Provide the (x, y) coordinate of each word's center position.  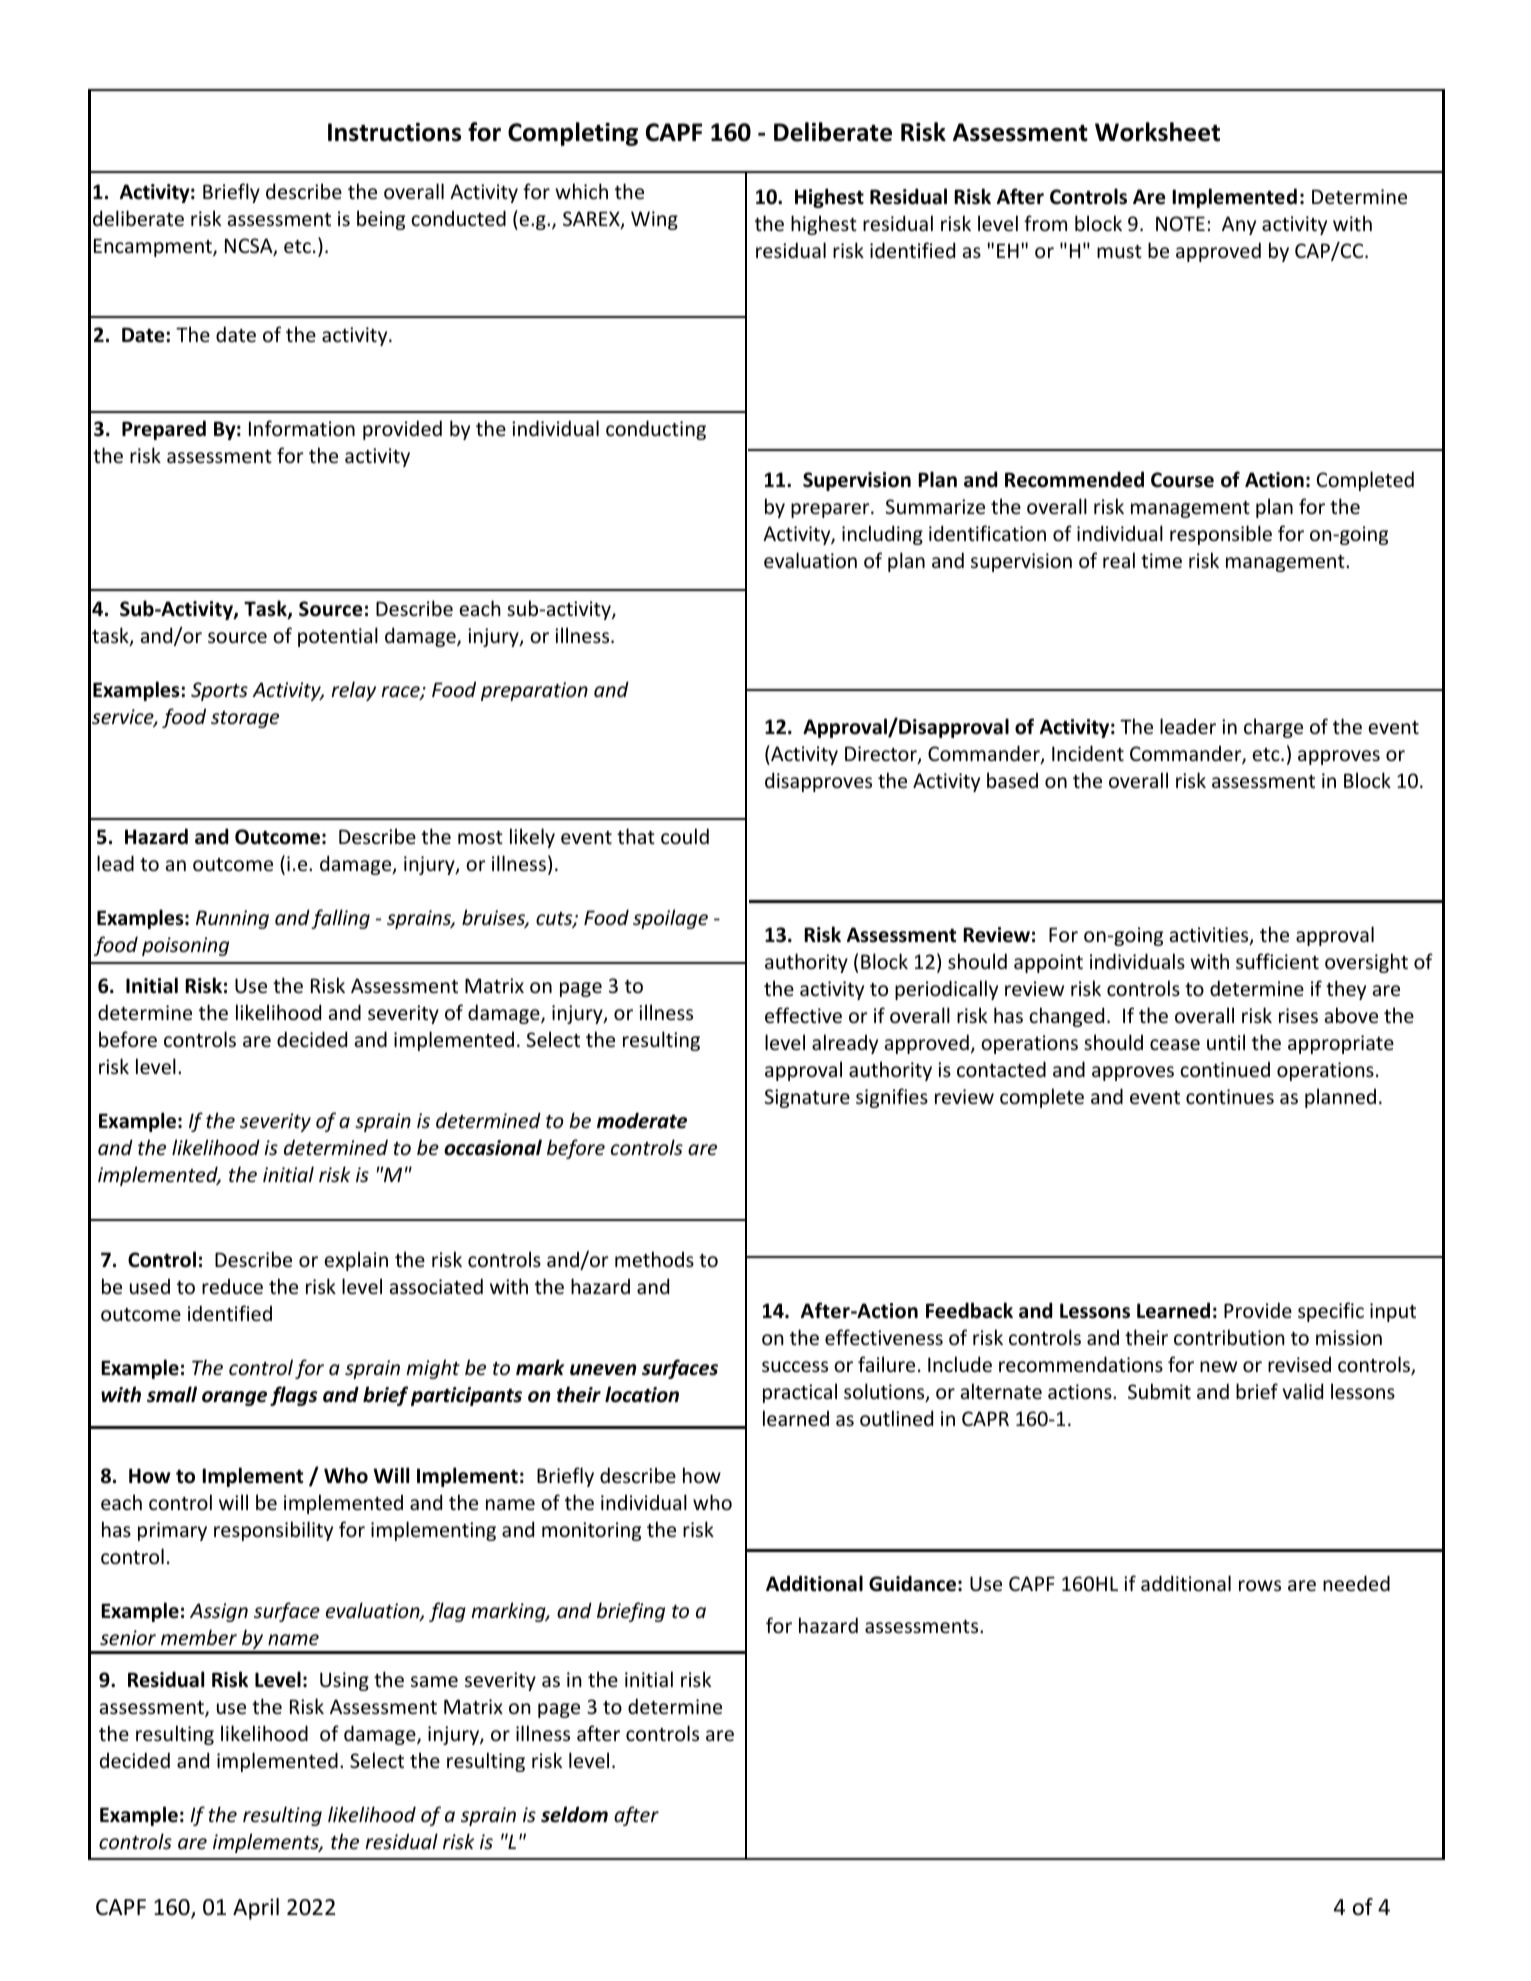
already (845, 1044)
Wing (654, 220)
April (256, 1909)
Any (1239, 225)
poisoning (185, 946)
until (1226, 1042)
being (381, 220)
